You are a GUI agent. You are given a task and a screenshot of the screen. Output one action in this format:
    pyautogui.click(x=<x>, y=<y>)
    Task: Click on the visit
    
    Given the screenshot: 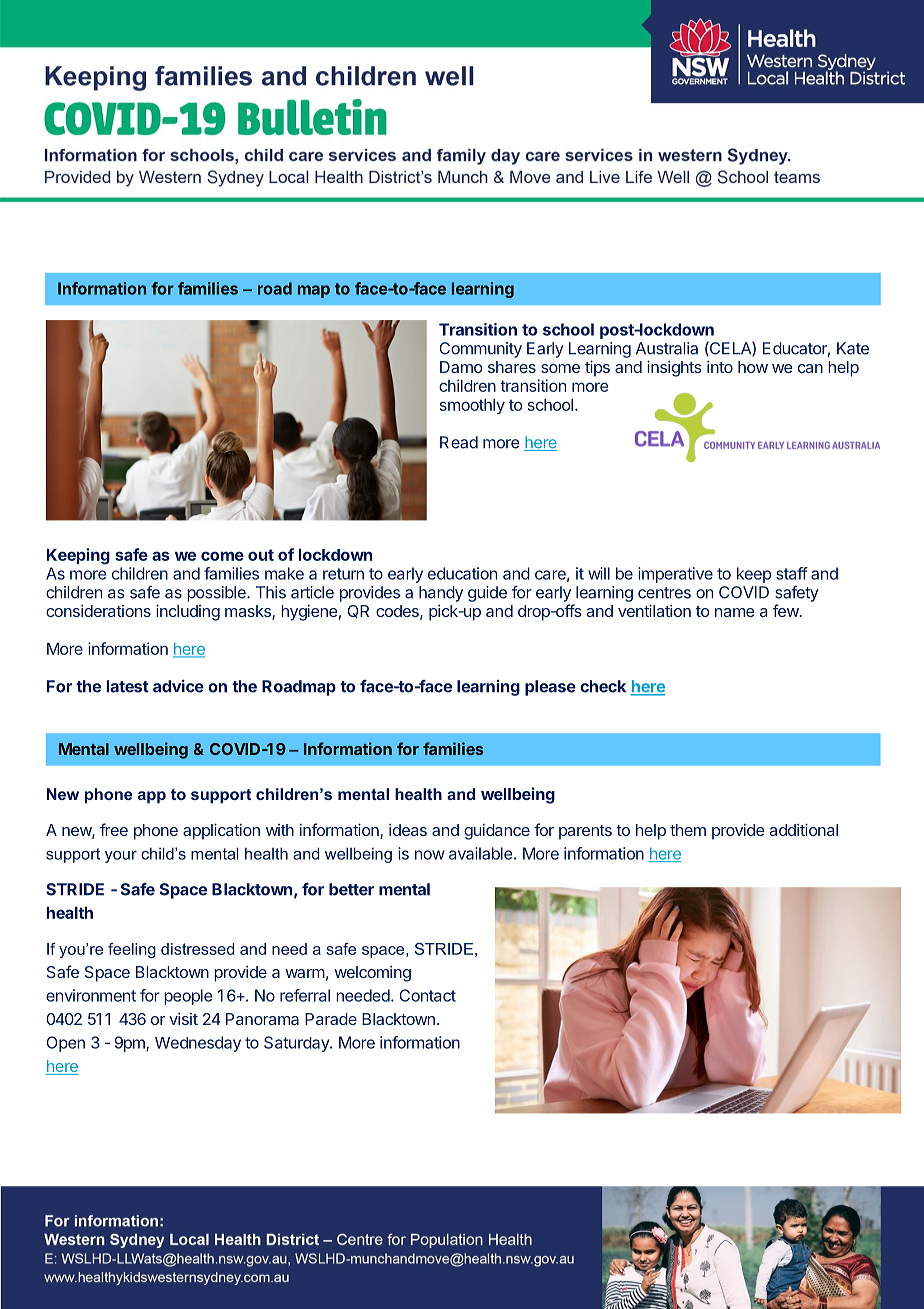 What is the action you would take?
    pyautogui.click(x=183, y=1019)
